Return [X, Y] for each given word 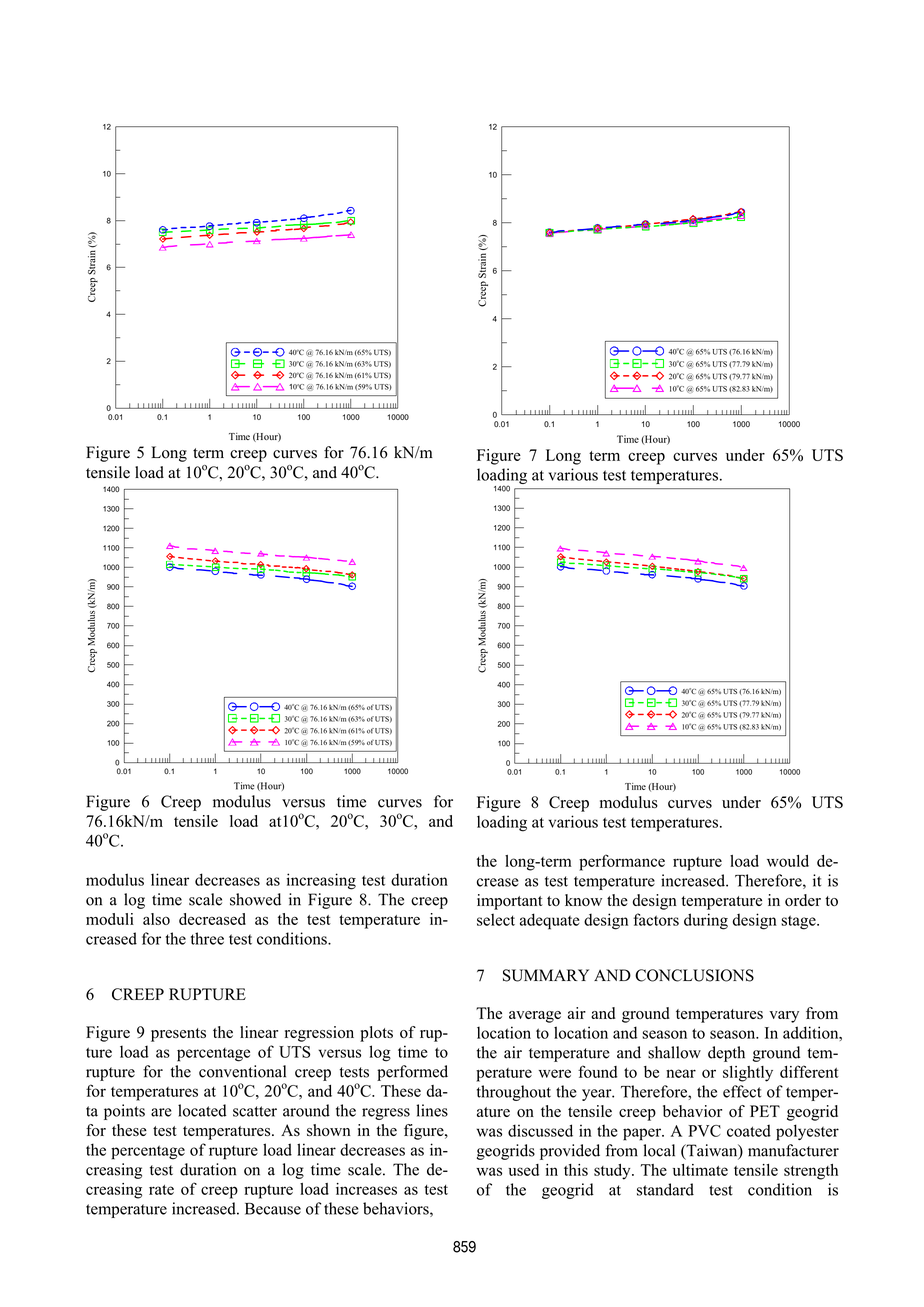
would [788, 861]
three [207, 938]
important [510, 902]
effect [742, 1091]
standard [665, 1189]
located [202, 1110]
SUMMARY [546, 975]
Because [273, 1209]
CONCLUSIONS [694, 975]
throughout [514, 1093]
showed [255, 899]
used [523, 1170]
